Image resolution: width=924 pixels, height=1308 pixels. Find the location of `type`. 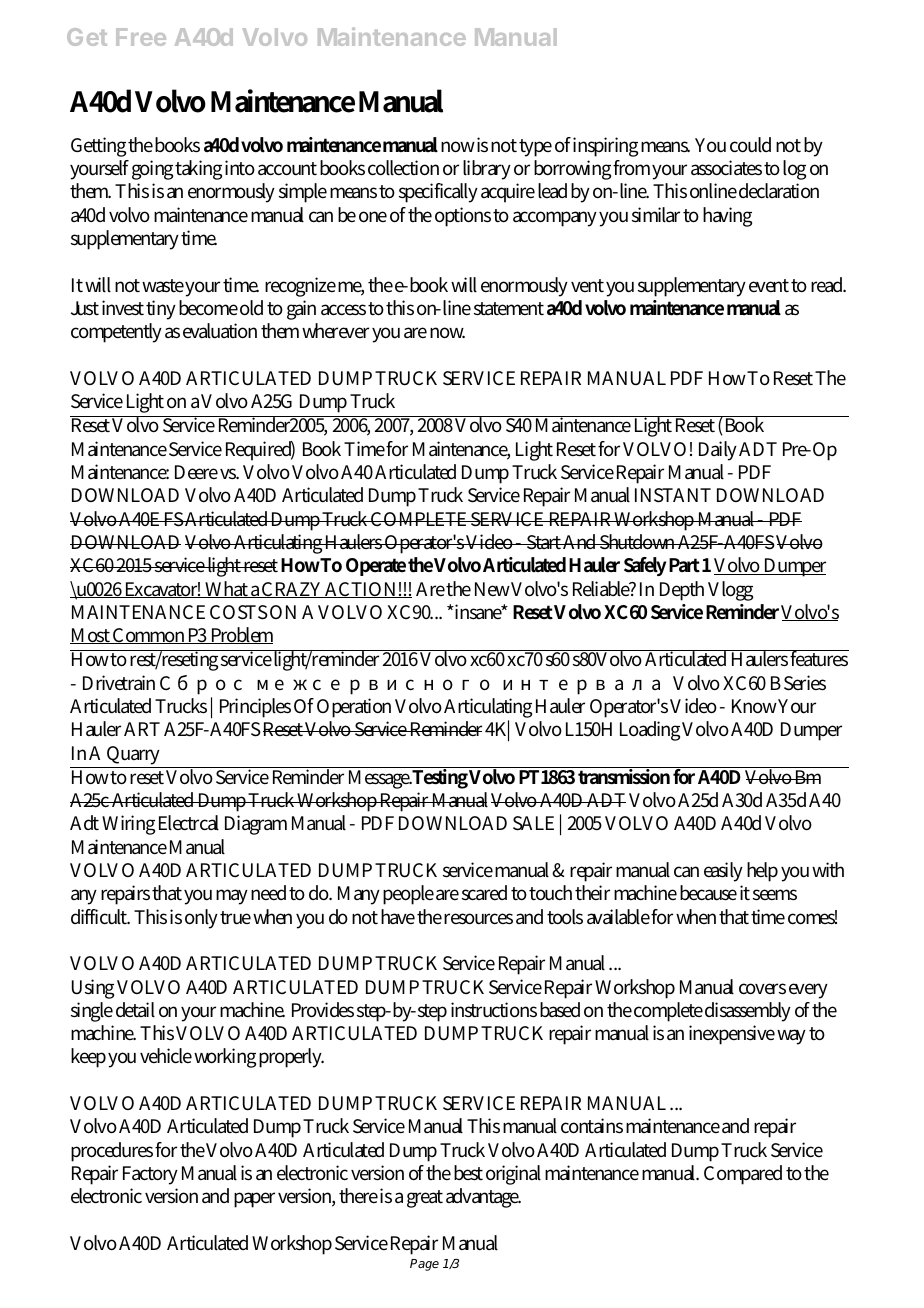

type is located at coordinates (535, 148).
